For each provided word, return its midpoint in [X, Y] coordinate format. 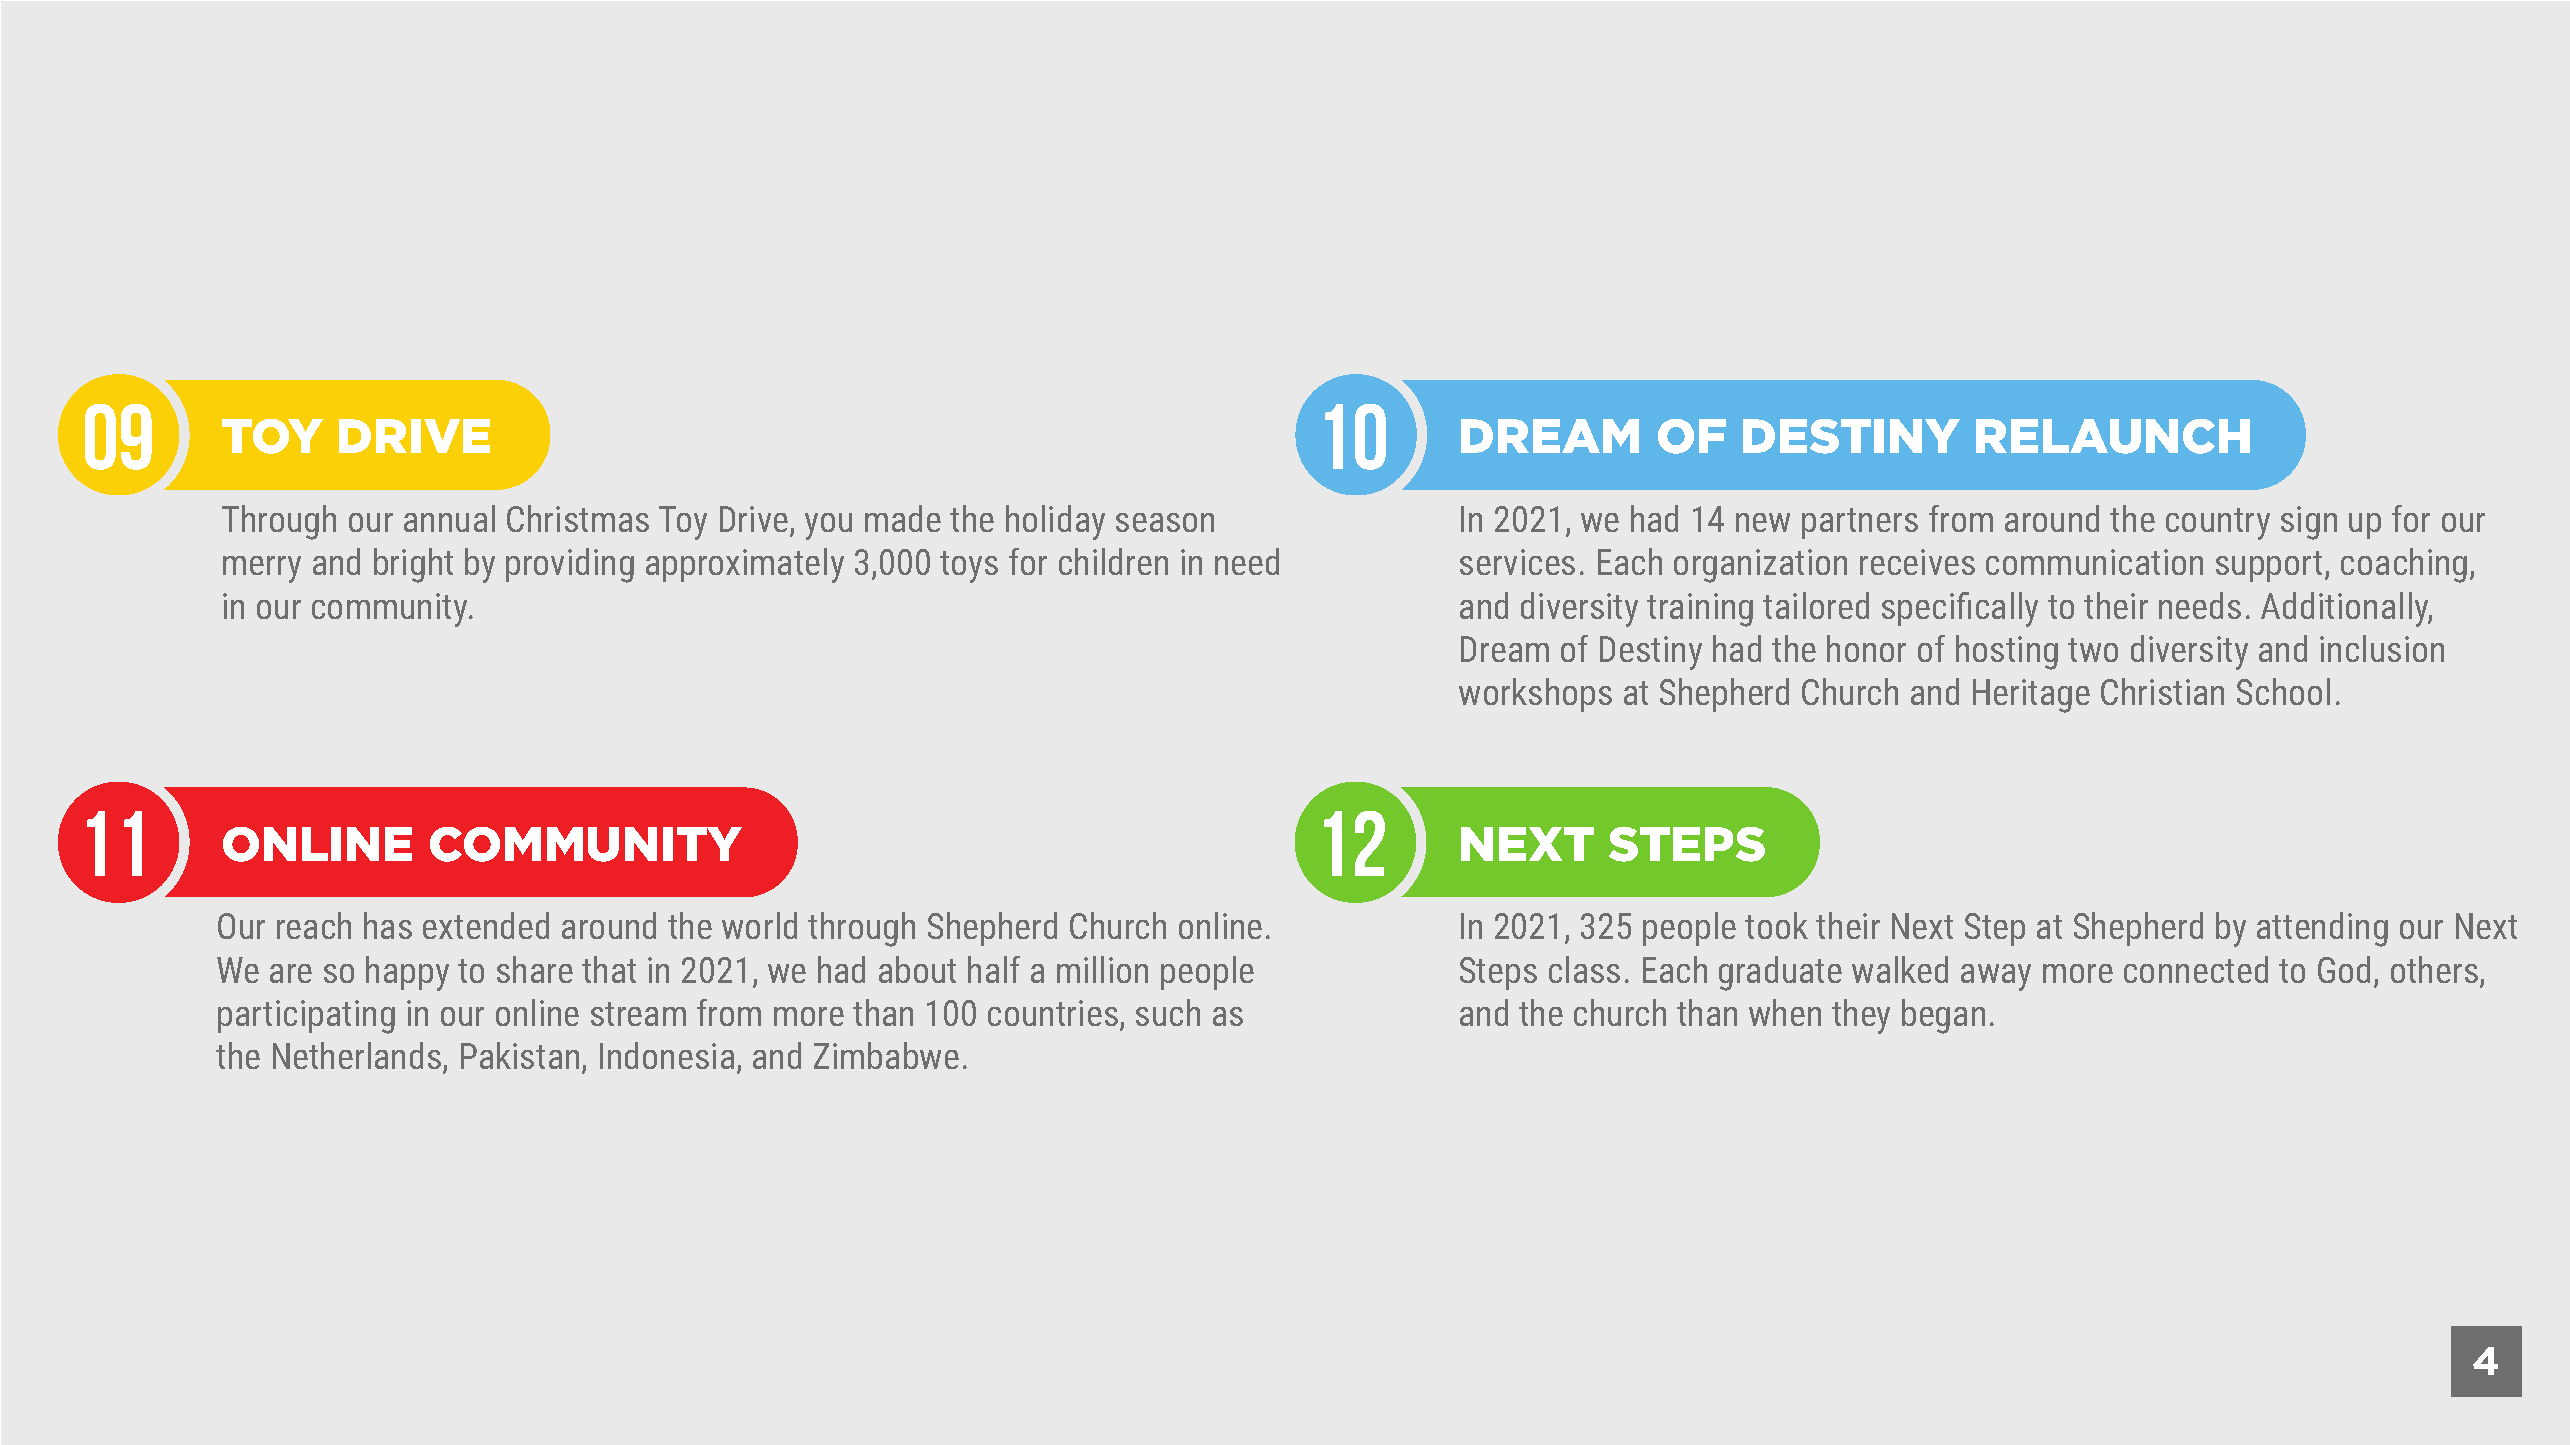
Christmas [578, 518]
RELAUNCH [2113, 436]
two [2093, 650]
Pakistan [520, 1055]
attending [2322, 929]
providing [570, 565]
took [1776, 925]
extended [486, 925]
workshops [1535, 695]
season [1165, 522]
